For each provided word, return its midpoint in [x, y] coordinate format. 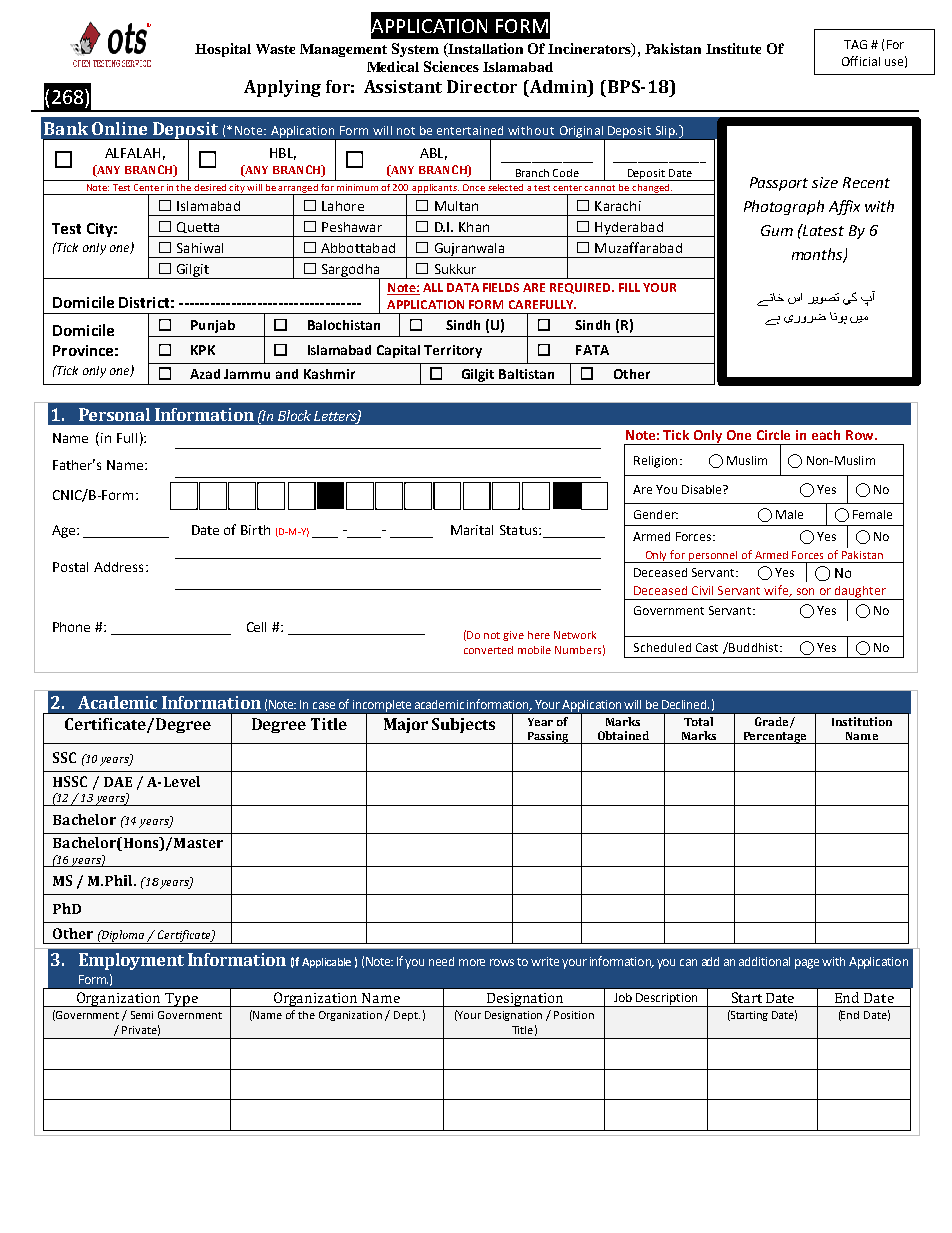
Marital [472, 530]
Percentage [775, 738]
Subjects [463, 725]
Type [181, 1000]
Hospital [223, 50]
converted [488, 650]
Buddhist [754, 647]
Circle [773, 435]
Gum [777, 230]
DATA [463, 287]
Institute [733, 48]
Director [482, 86]
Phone [71, 627]
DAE [118, 782]
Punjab [213, 326]
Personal [114, 414]
